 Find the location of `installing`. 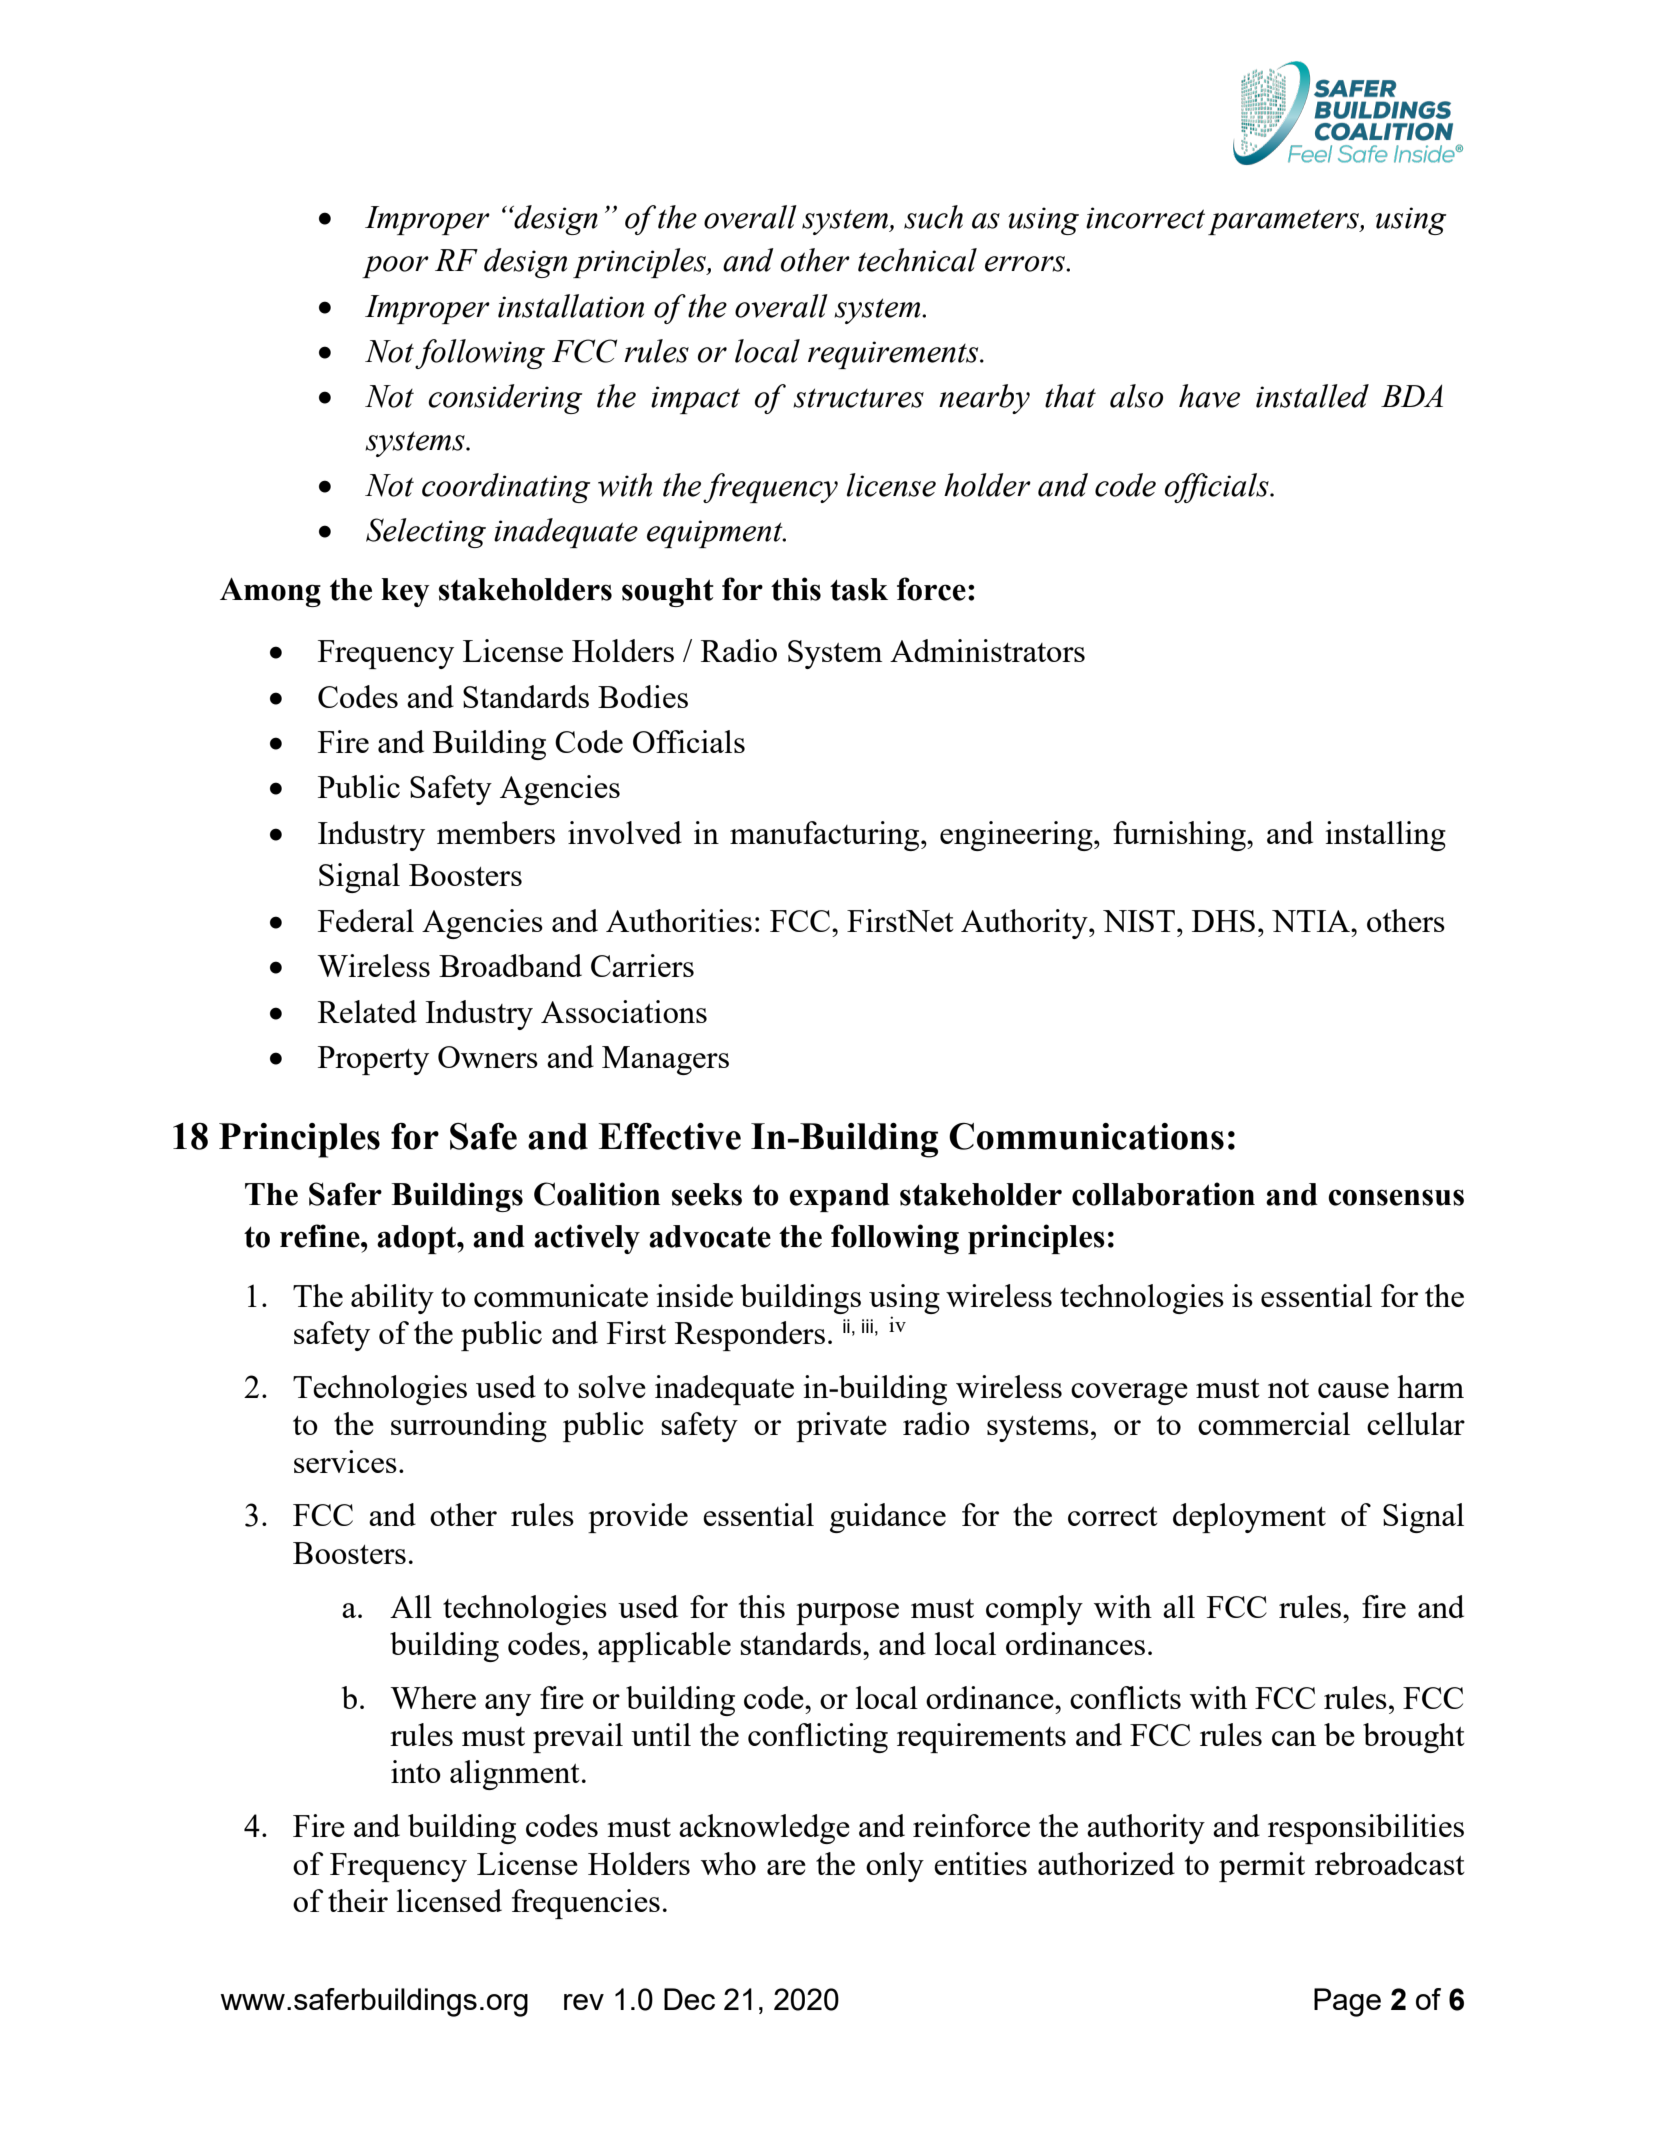

installing is located at coordinates (1386, 836).
